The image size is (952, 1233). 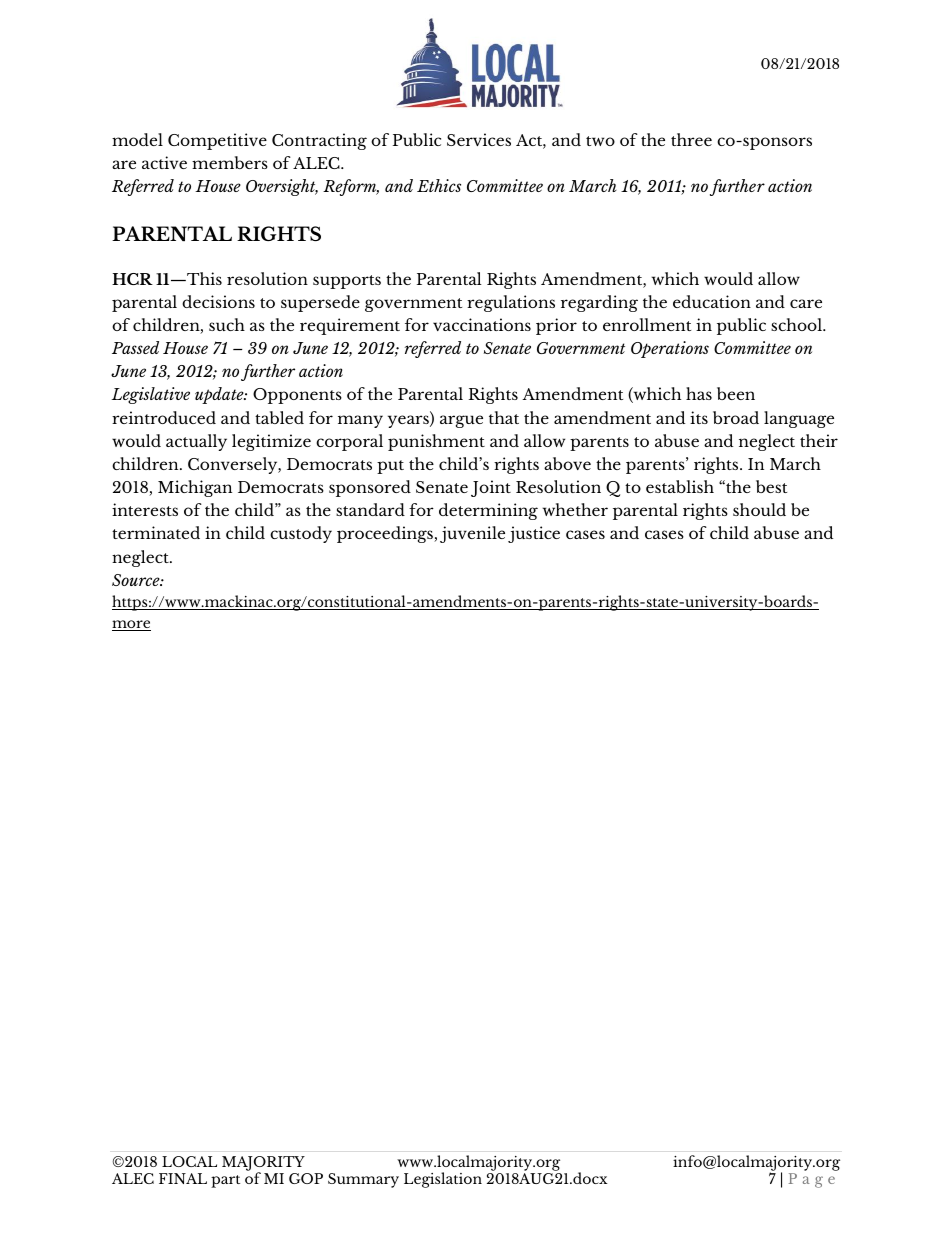 What do you see at coordinates (691, 139) in the screenshot?
I see `three` at bounding box center [691, 139].
